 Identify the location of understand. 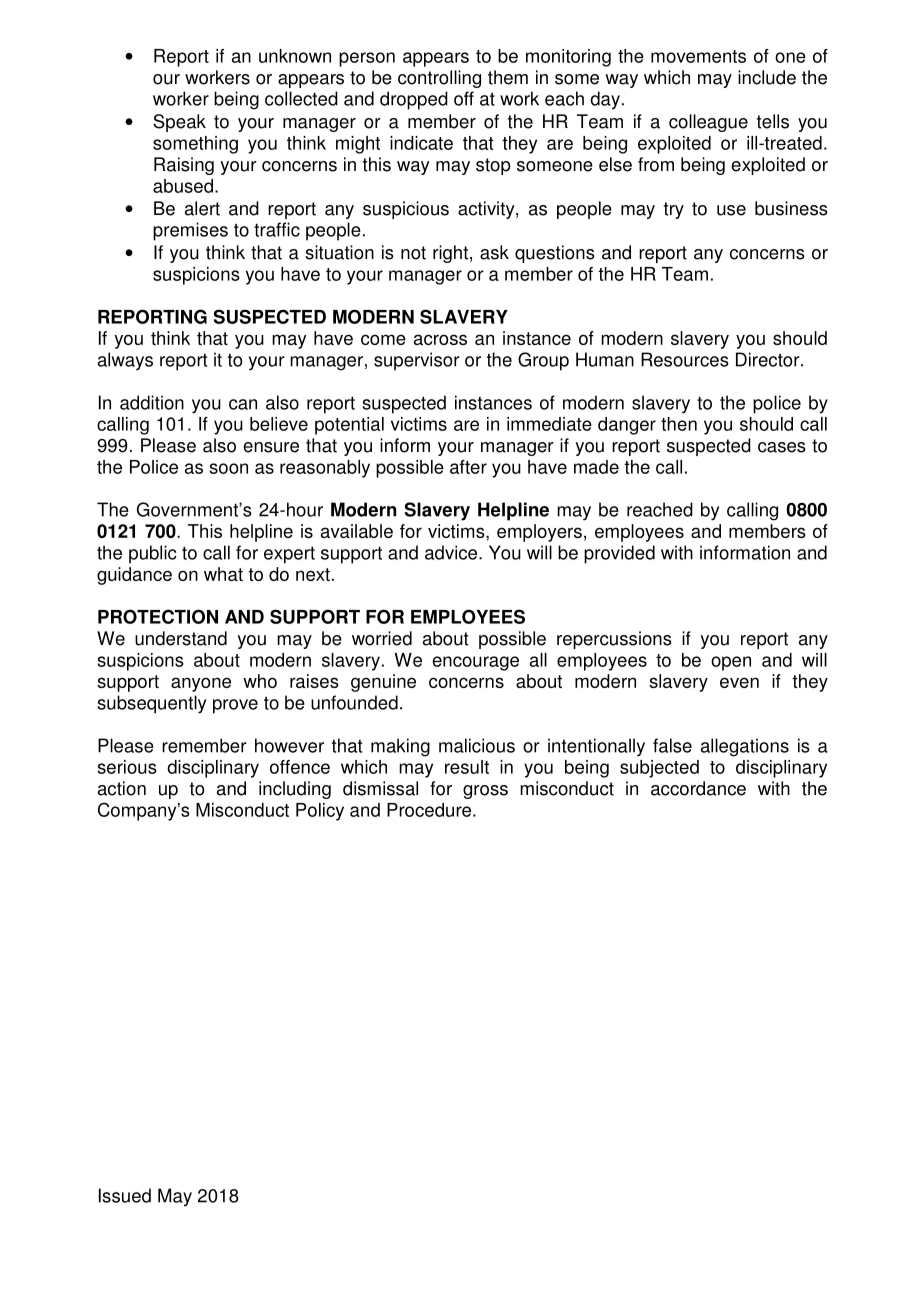
(181, 638).
